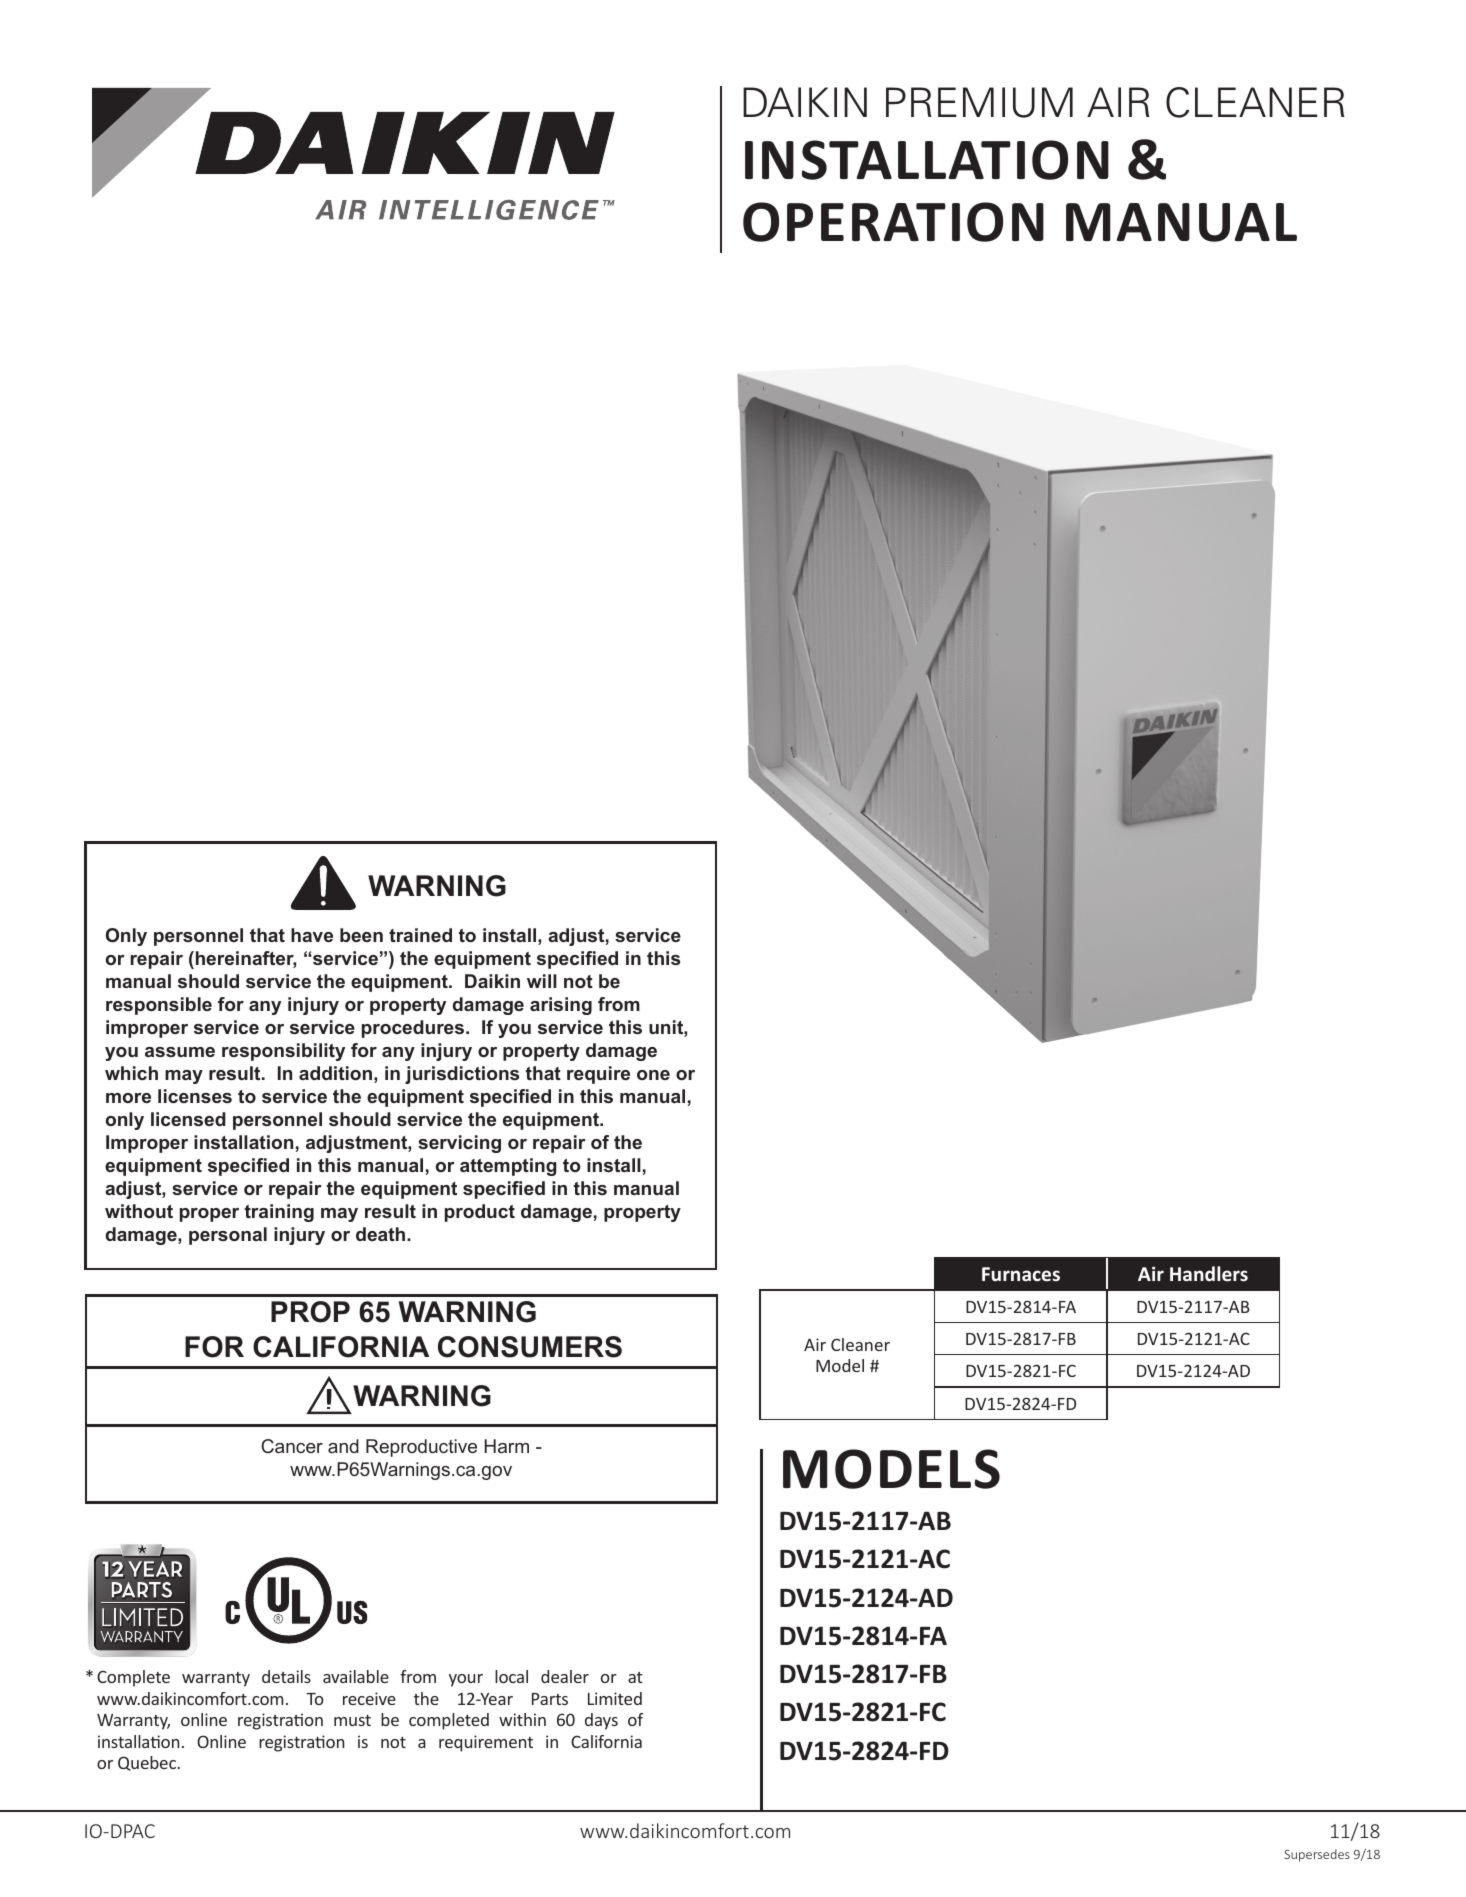 This page has width=1466, height=1897. What do you see at coordinates (615, 1698) in the page?
I see `Limited` at bounding box center [615, 1698].
